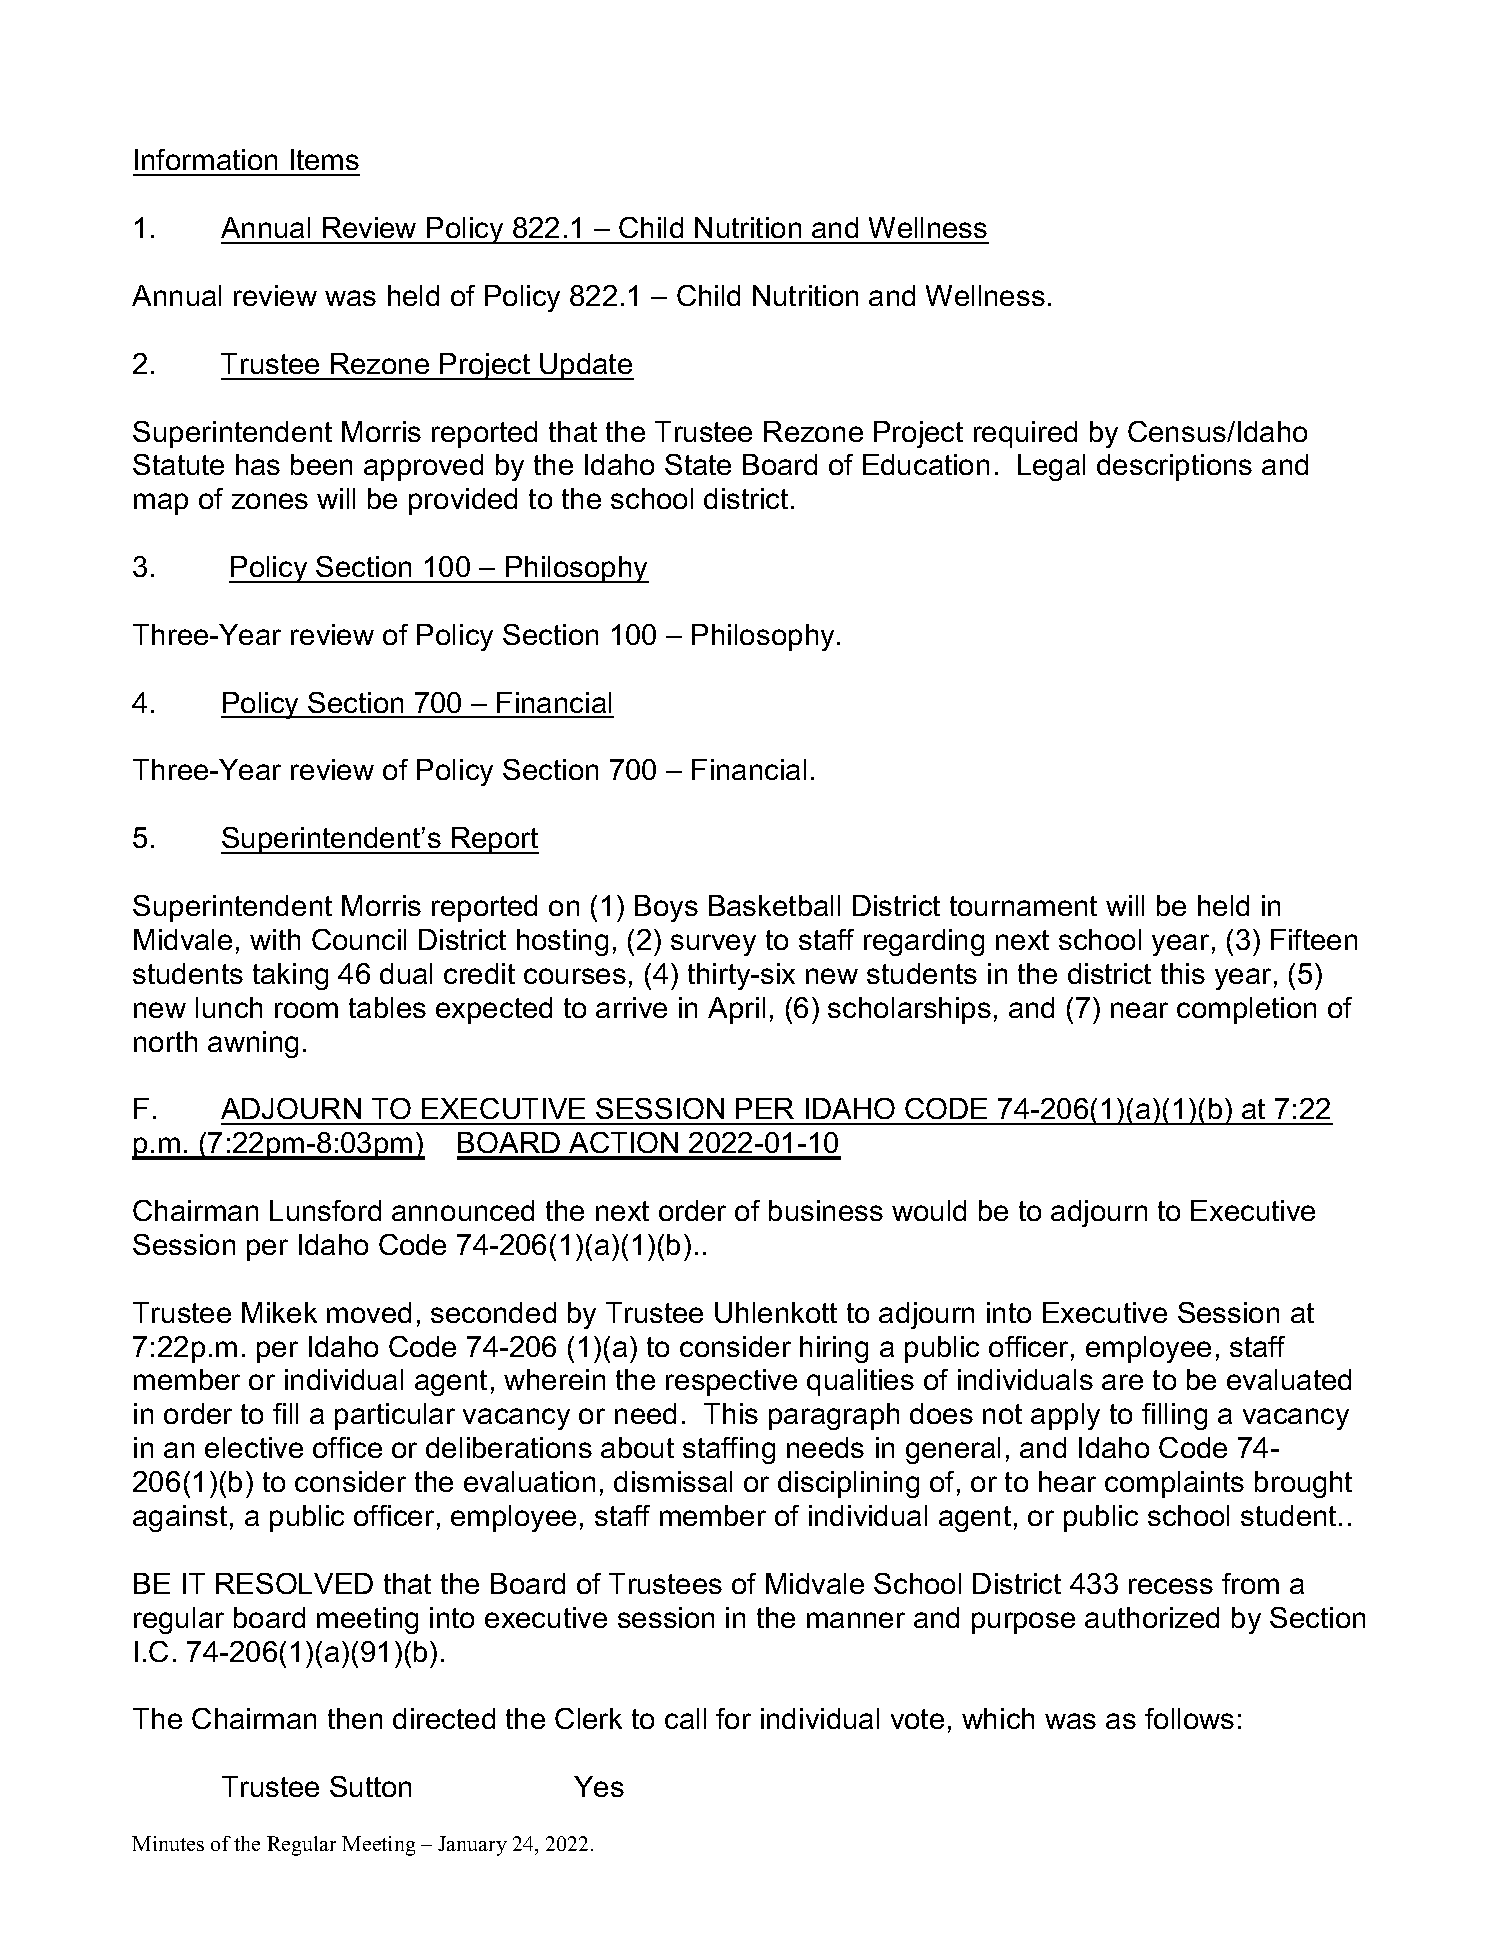 This screenshot has width=1503, height=1945. Describe the element at coordinates (321, 464) in the screenshot. I see `been` at that location.
